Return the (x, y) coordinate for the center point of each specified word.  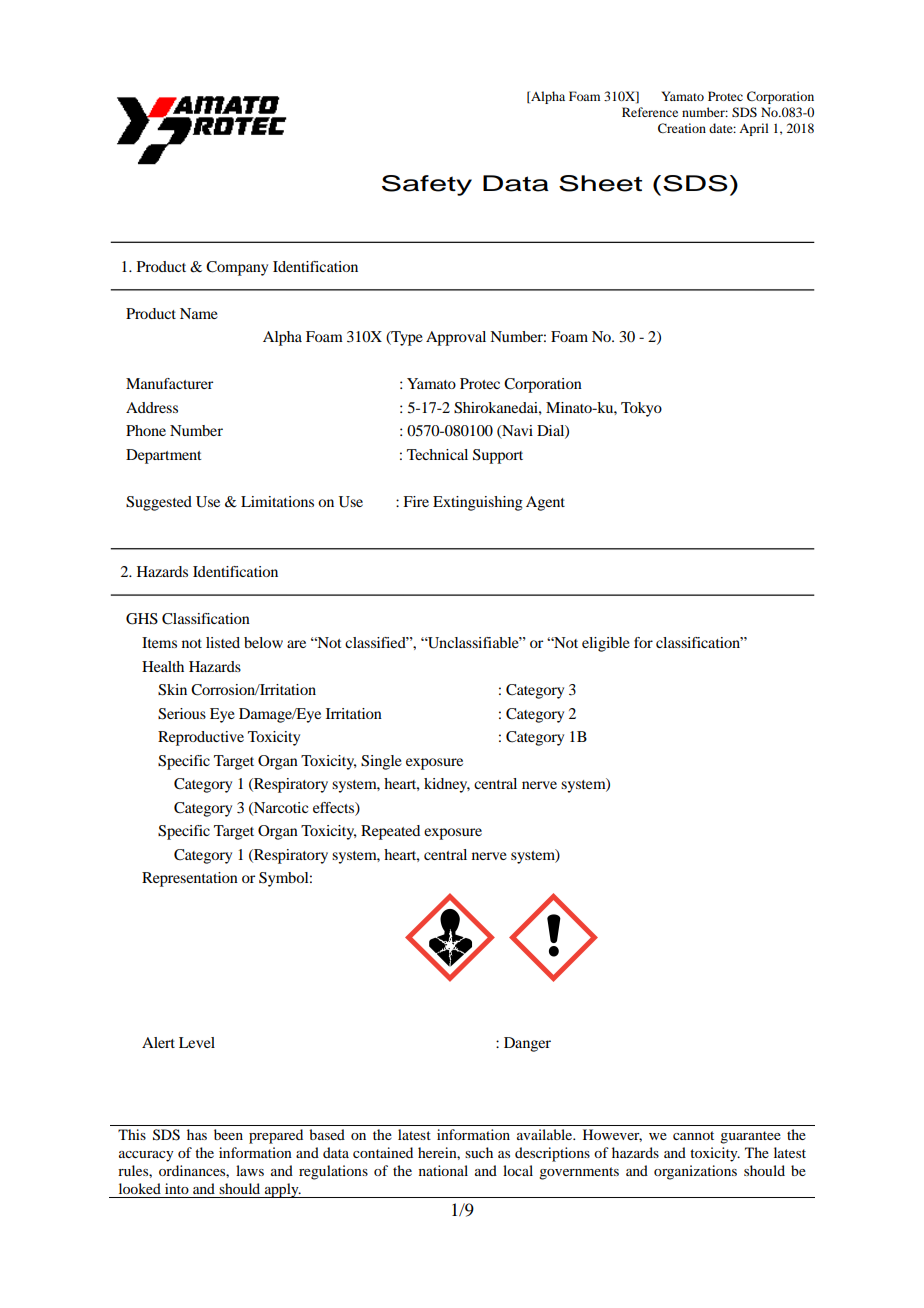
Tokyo (641, 409)
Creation (682, 128)
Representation (190, 879)
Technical (437, 454)
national (443, 1170)
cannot (693, 1135)
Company (237, 268)
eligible (606, 644)
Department (164, 456)
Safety (427, 185)
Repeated (390, 832)
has (197, 1134)
